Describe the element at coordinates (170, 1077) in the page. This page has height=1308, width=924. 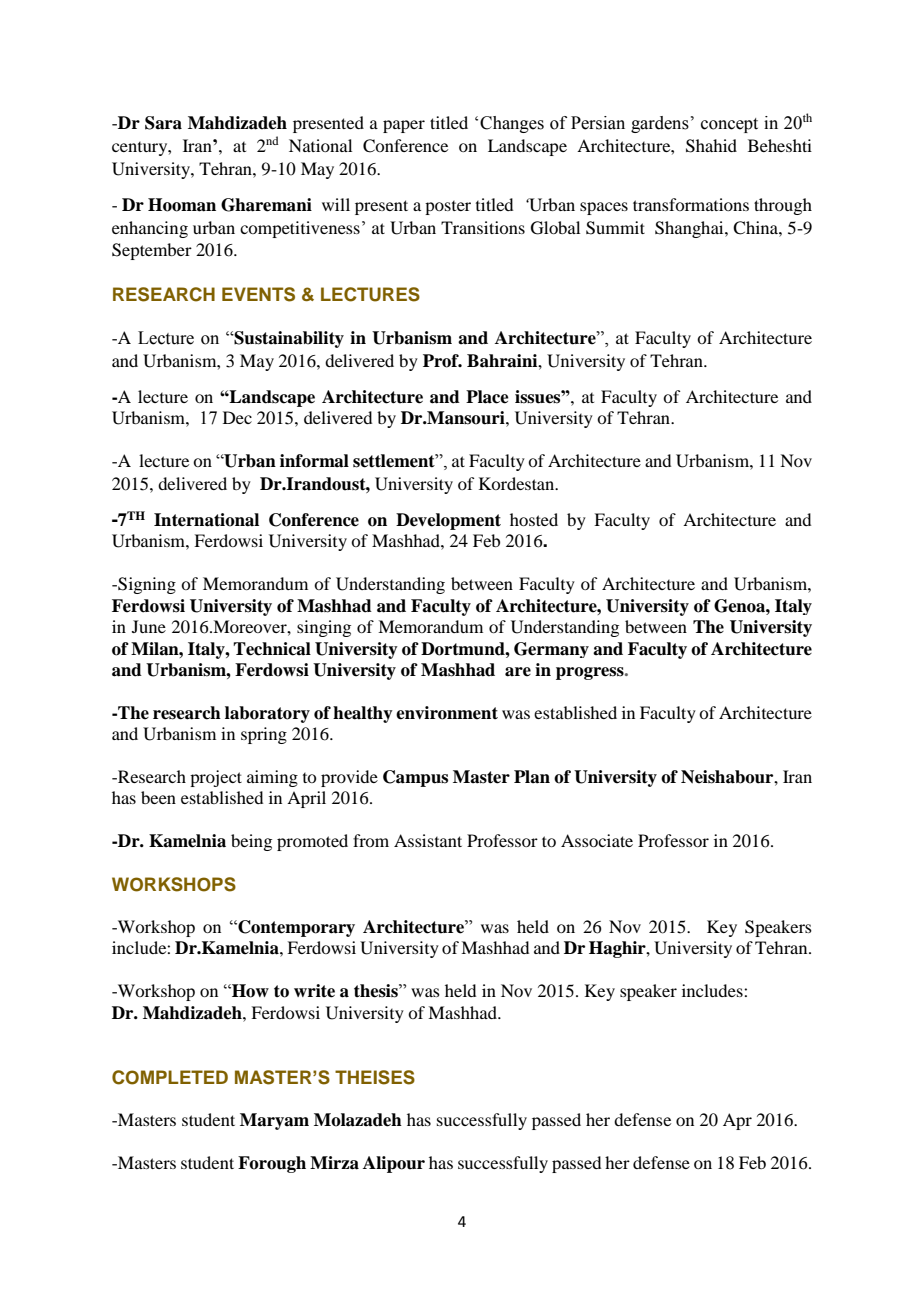
I see `COMPLETED` at that location.
